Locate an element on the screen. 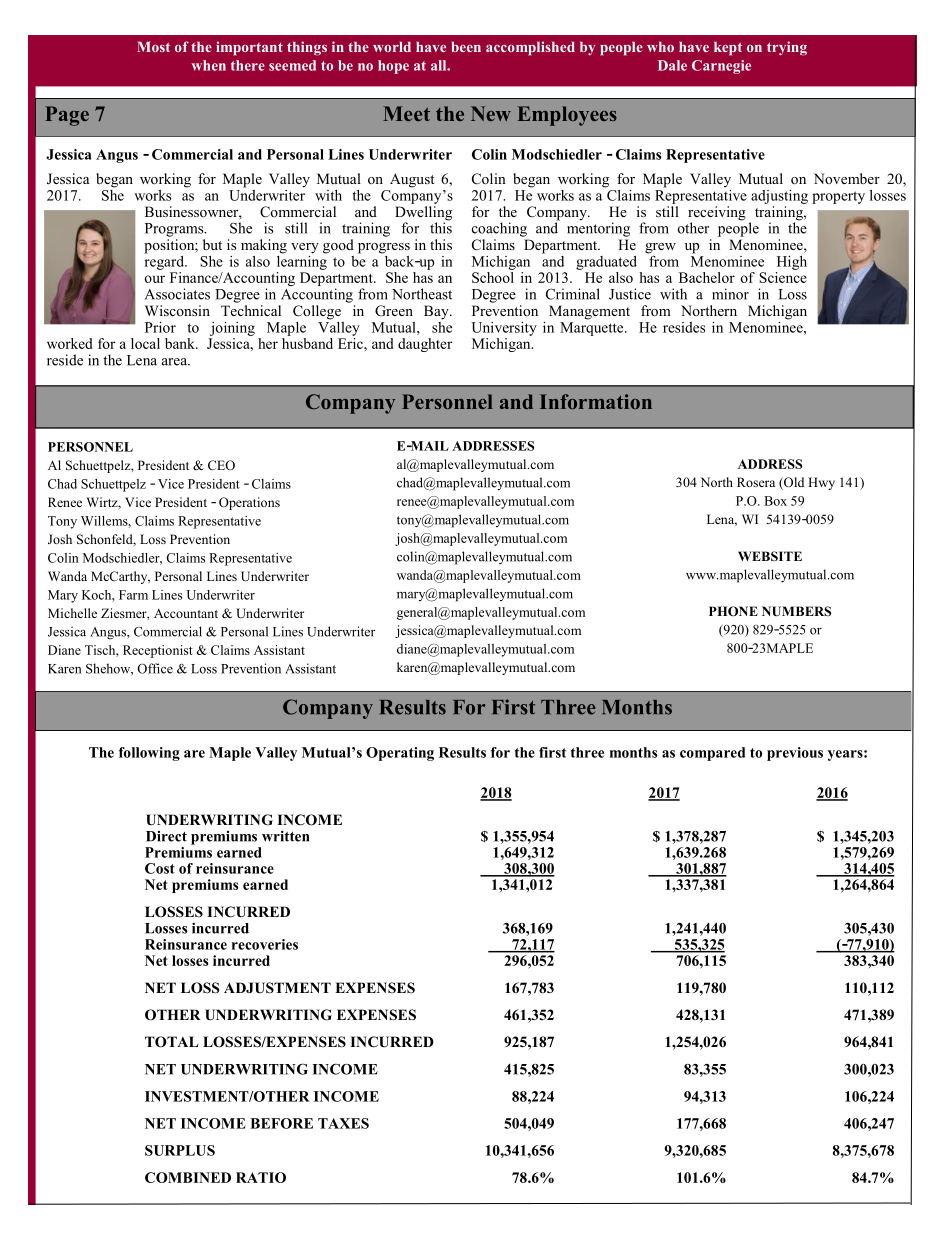 This screenshot has height=1233, width=952. Most is located at coordinates (153, 46).
